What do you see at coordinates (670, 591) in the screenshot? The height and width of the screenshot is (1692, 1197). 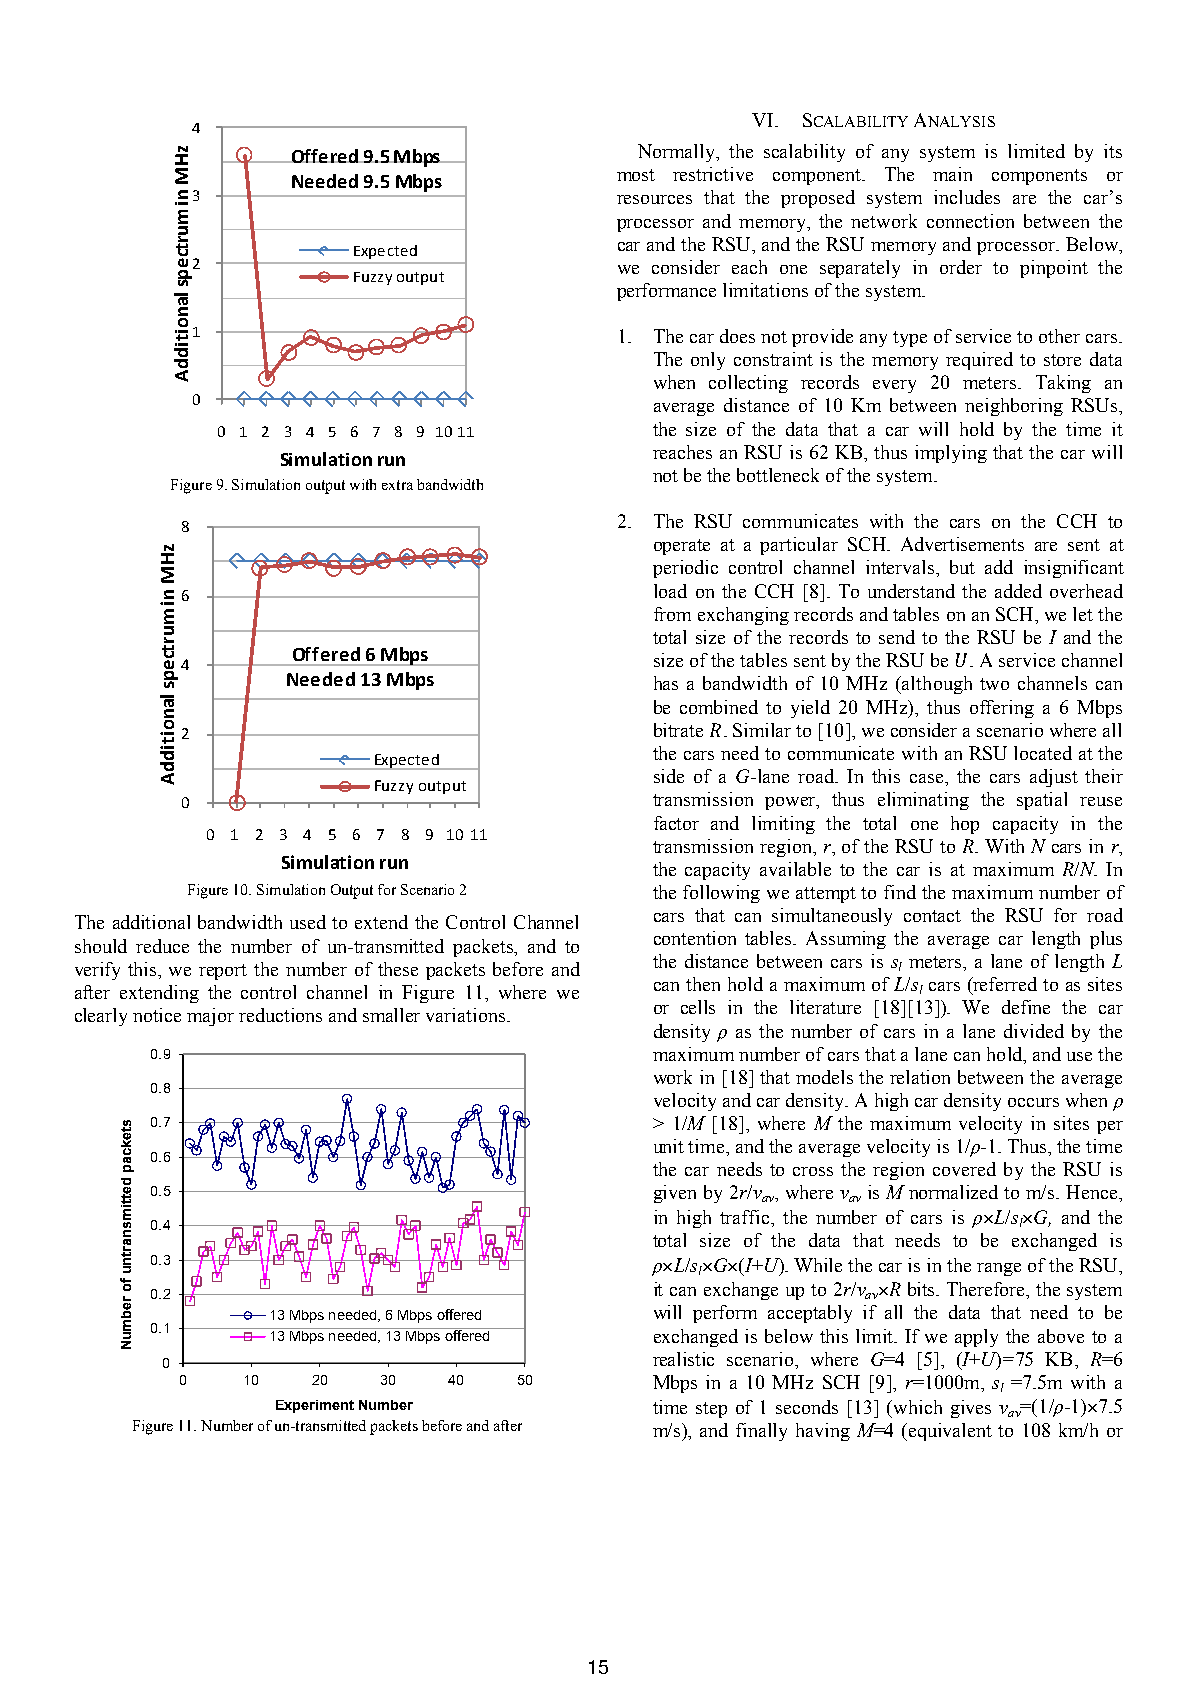 I see `load` at bounding box center [670, 591].
